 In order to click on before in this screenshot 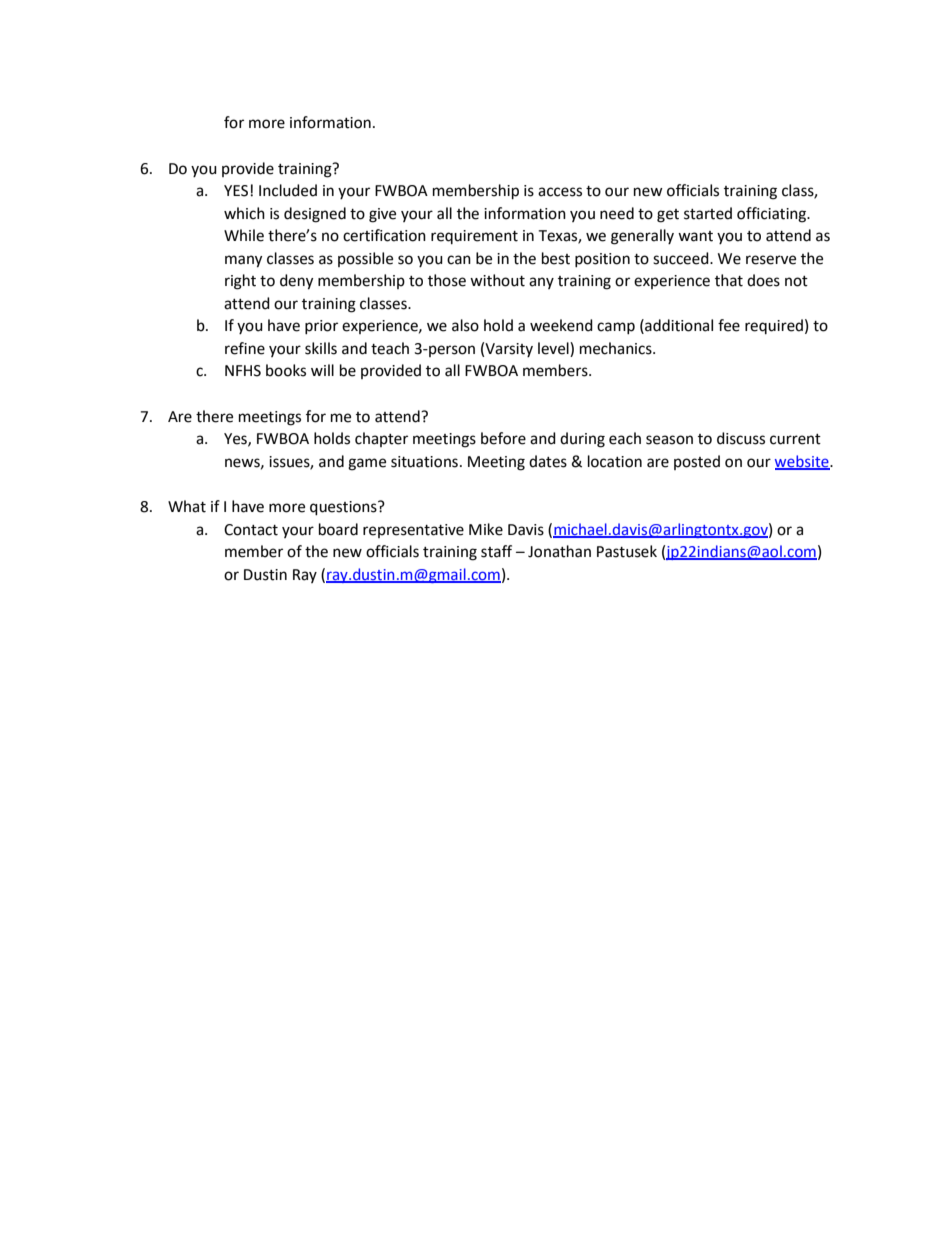, I will do `click(503, 438)`.
